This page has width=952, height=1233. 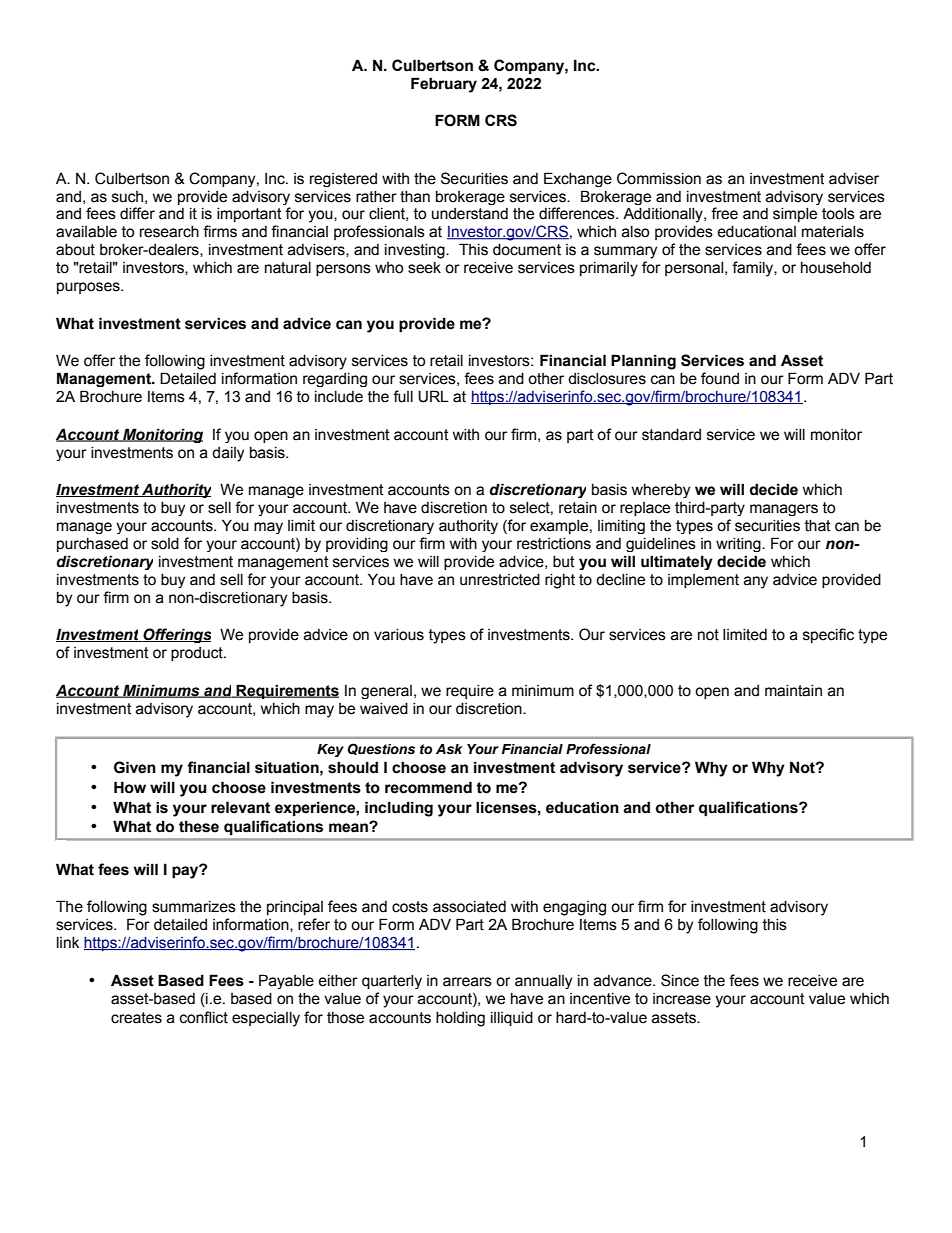 I want to click on general, so click(x=386, y=692).
